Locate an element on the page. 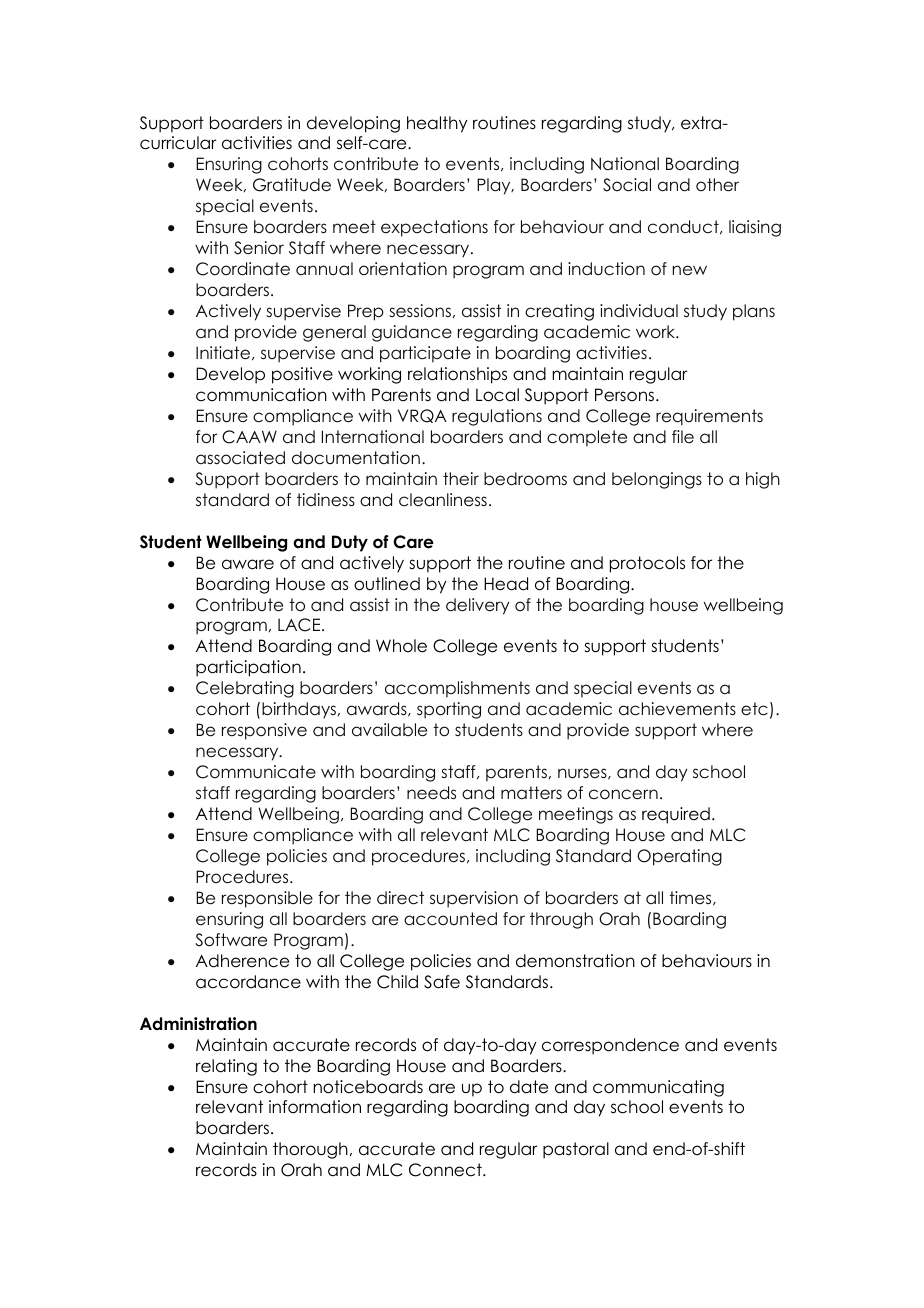 The image size is (924, 1308). sporting is located at coordinates (449, 710).
